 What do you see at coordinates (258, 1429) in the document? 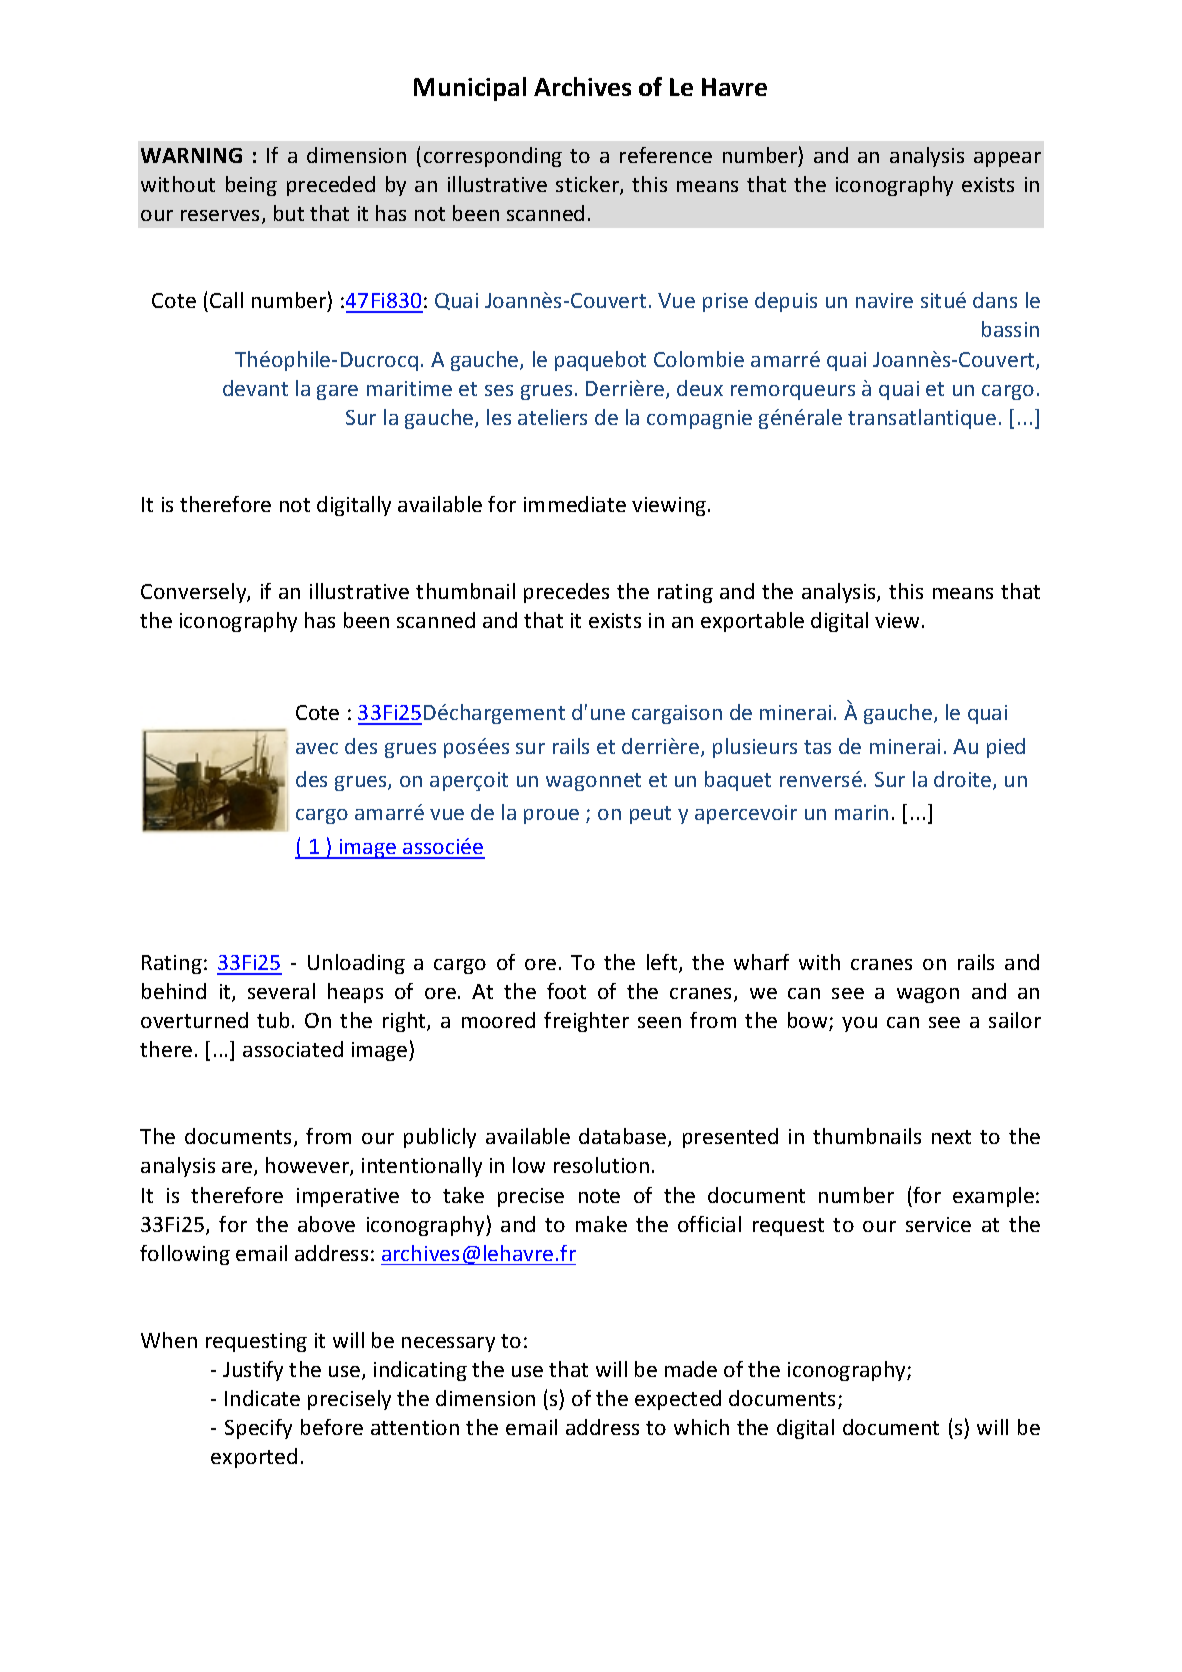
I see `Specify` at bounding box center [258, 1429].
